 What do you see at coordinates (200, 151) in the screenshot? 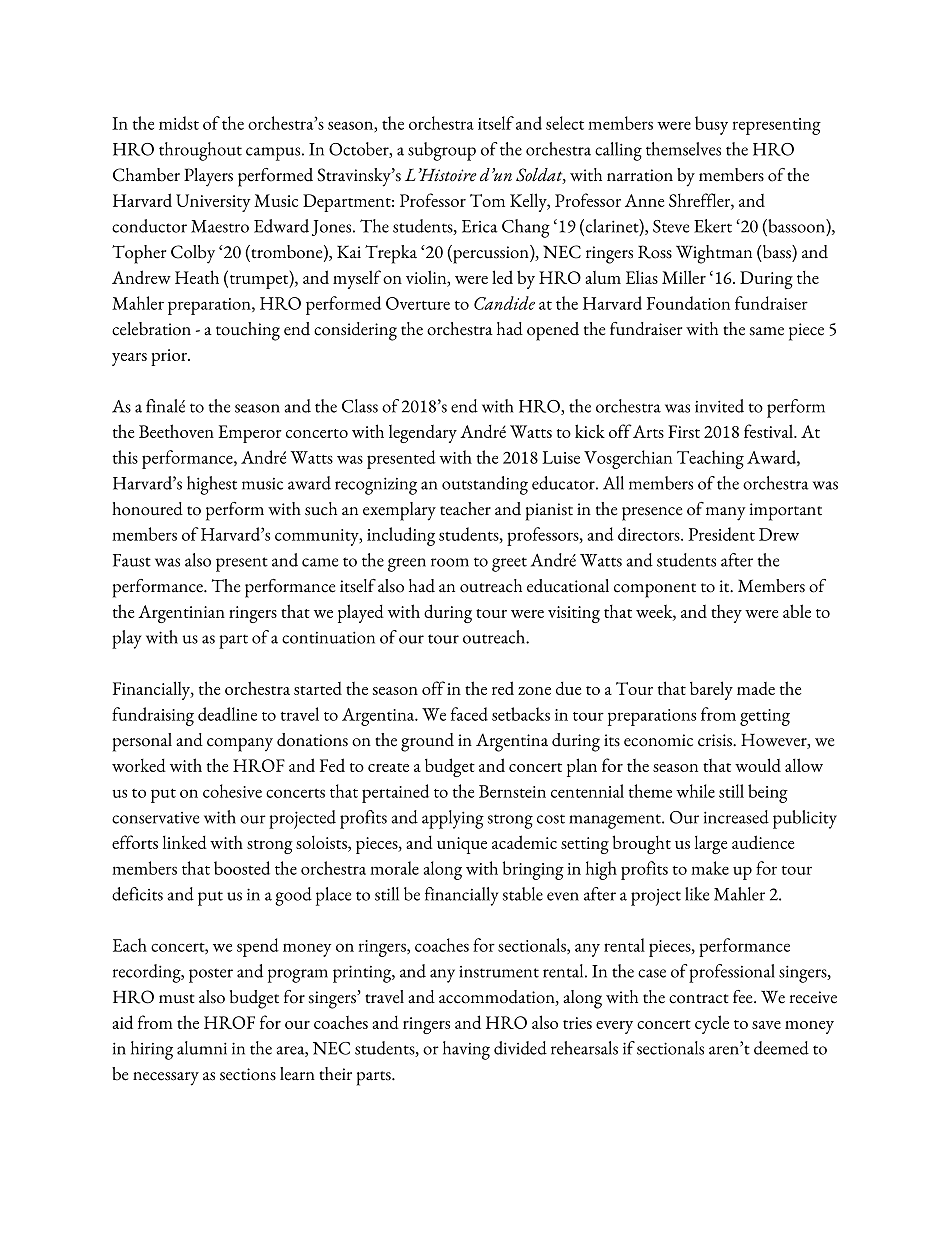
I see `throughout` at bounding box center [200, 151].
